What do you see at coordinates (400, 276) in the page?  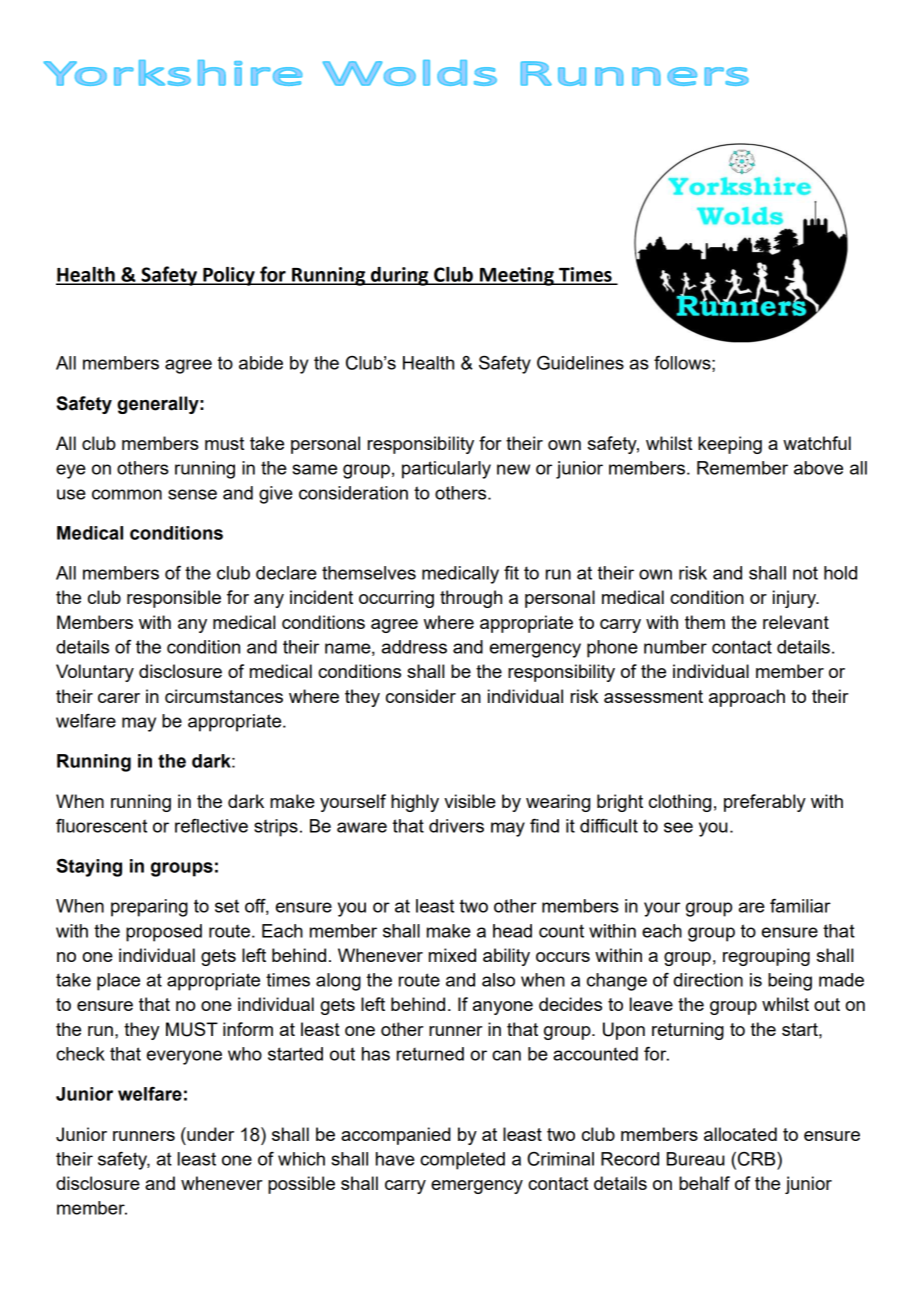 I see `during` at bounding box center [400, 276].
